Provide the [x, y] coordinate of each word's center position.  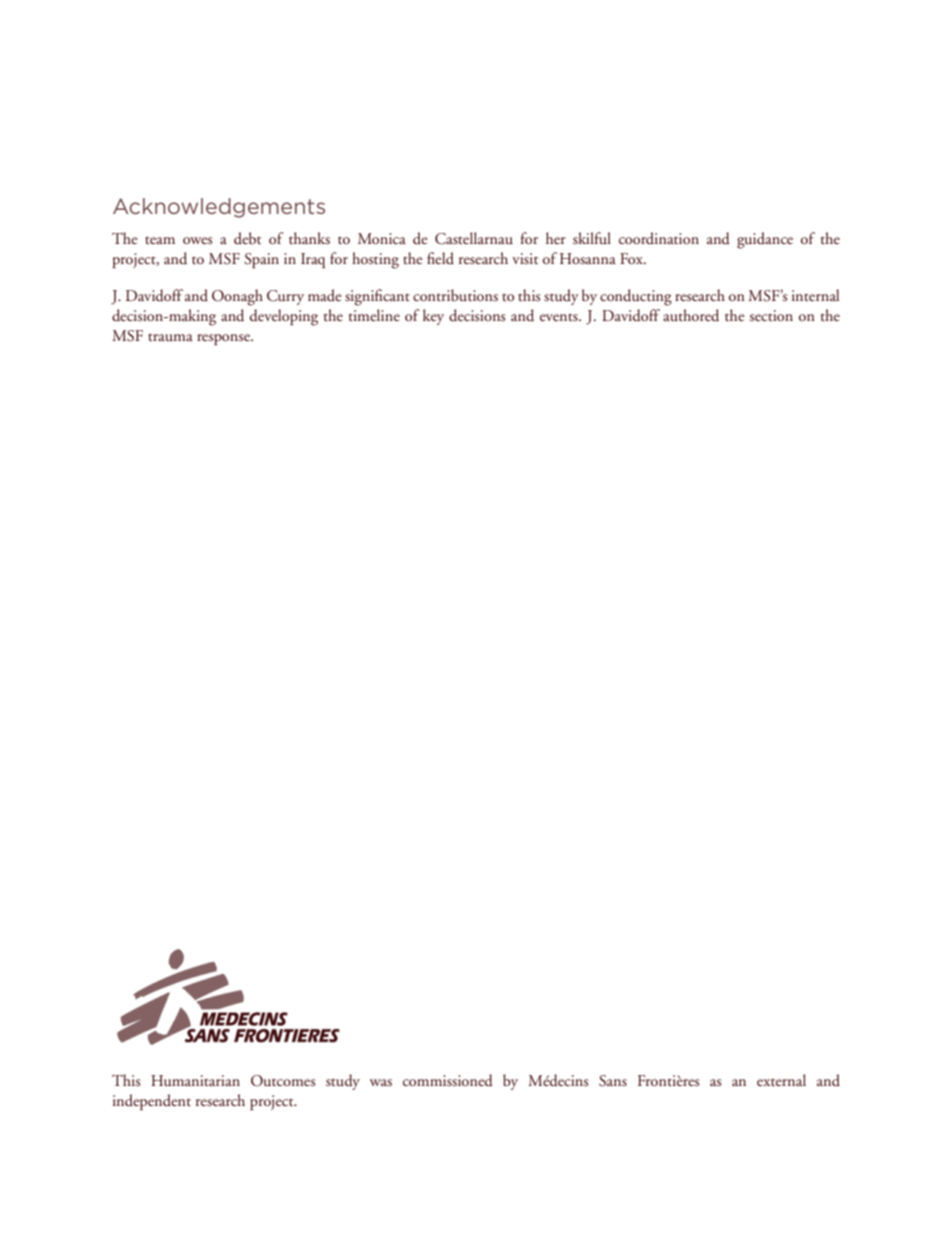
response [224, 340]
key [433, 317]
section [771, 315]
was [381, 1083]
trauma [170, 337]
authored [691, 315]
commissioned [448, 1080]
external [781, 1080]
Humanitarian [195, 1081]
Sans [613, 1081]
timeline [374, 315]
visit [525, 259]
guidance [765, 240]
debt [247, 238]
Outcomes [283, 1081]
